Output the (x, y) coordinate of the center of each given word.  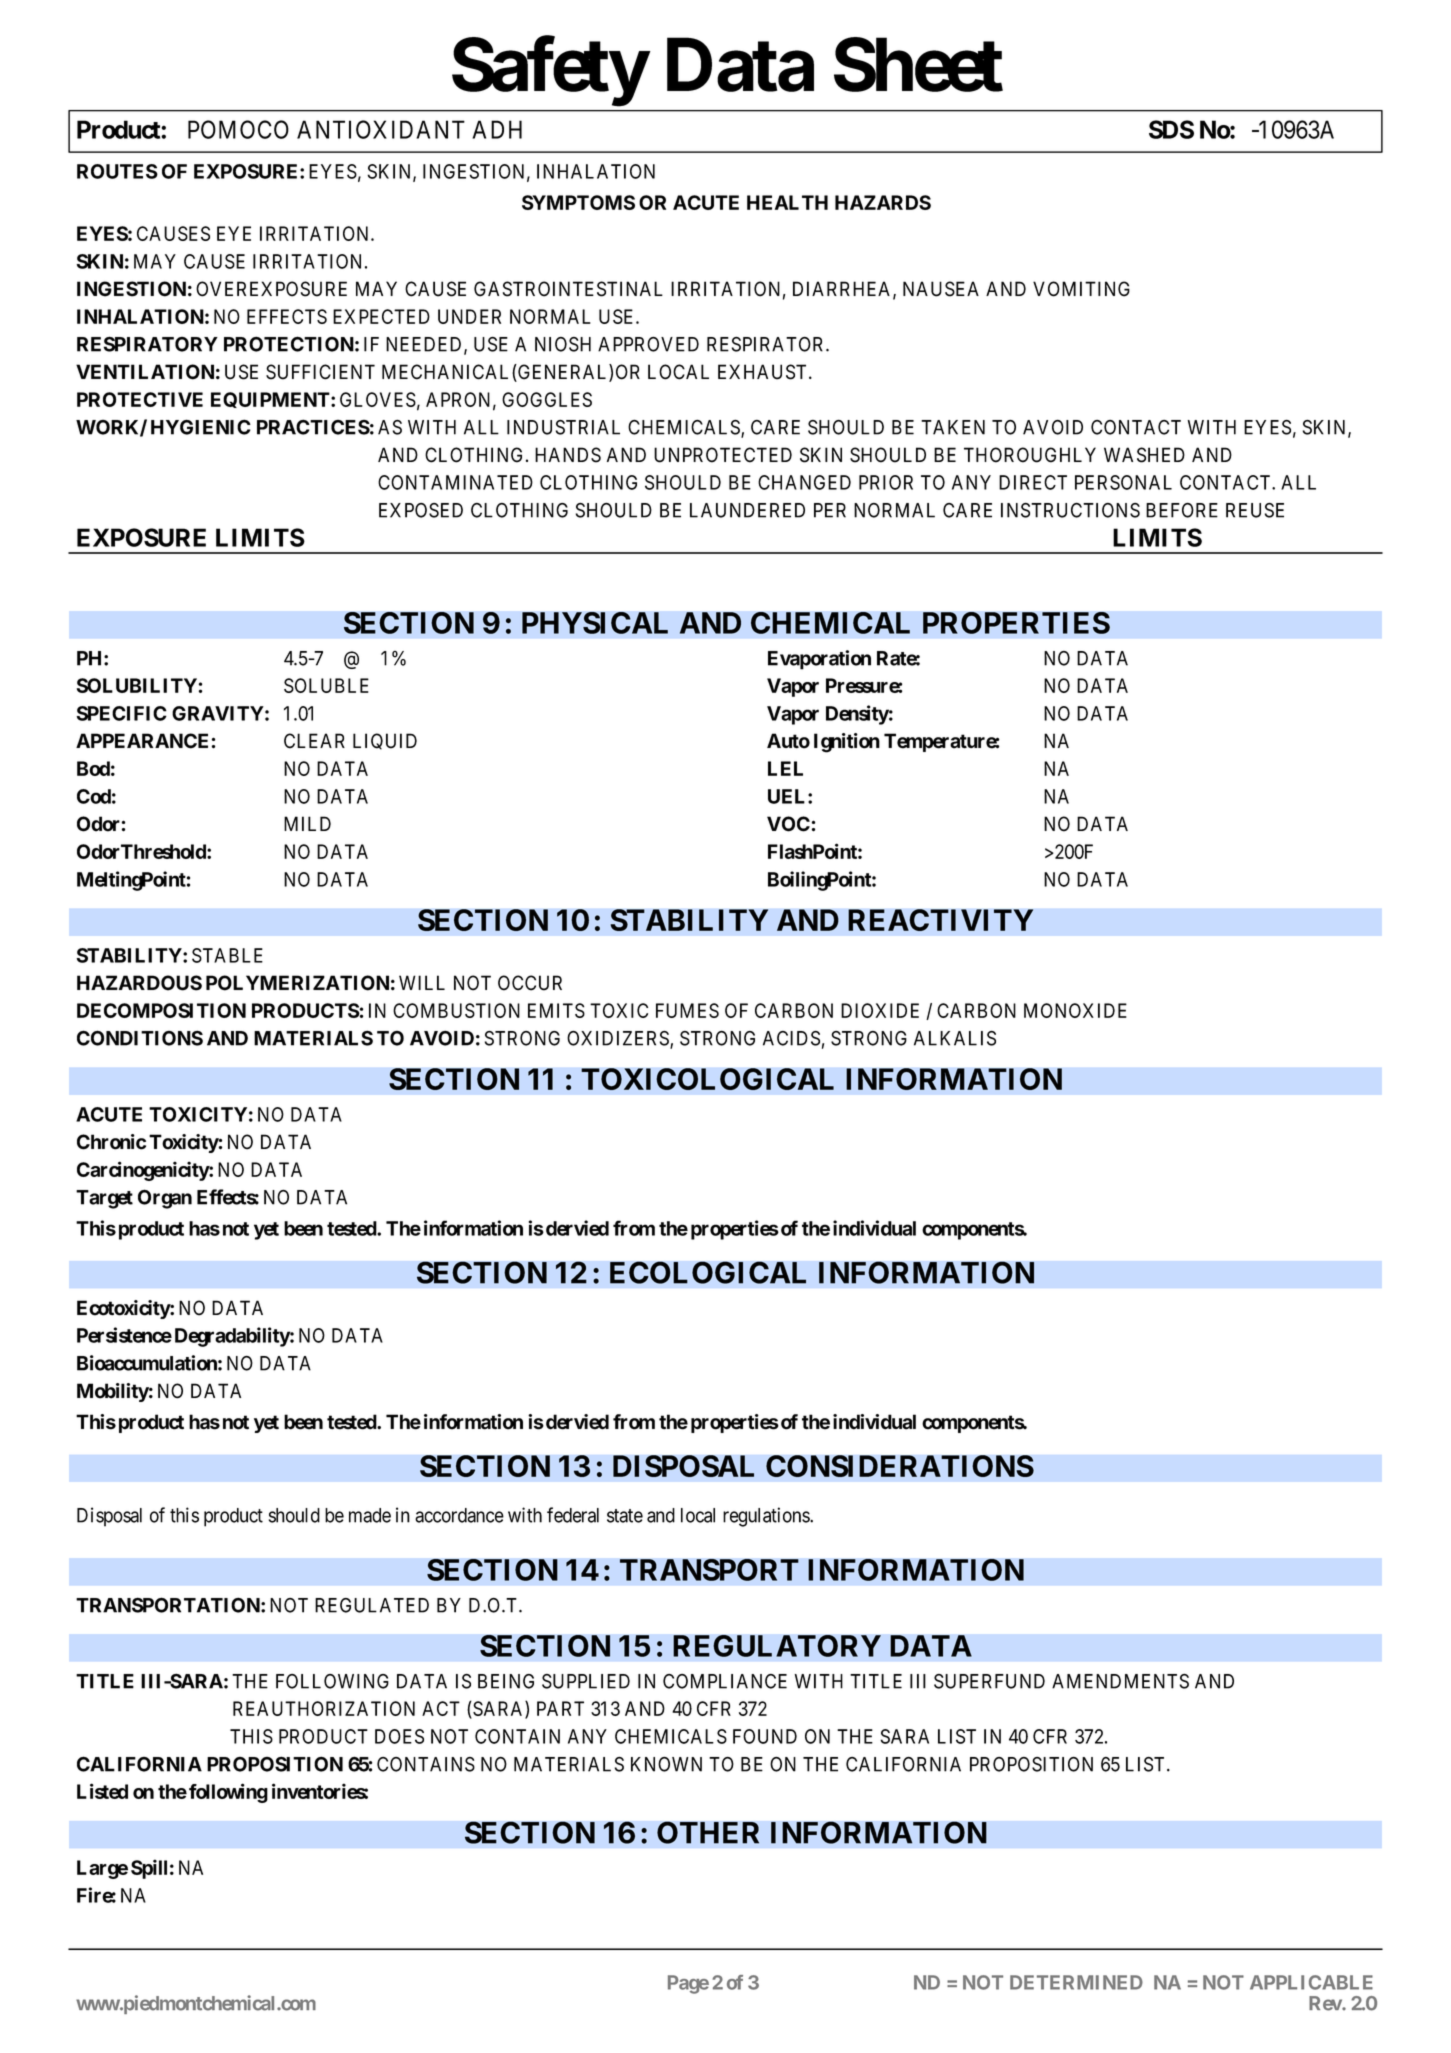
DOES (399, 1736)
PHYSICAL (595, 623)
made (370, 1515)
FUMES (687, 1010)
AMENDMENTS (1120, 1681)
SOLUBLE (326, 685)
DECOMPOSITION (161, 1010)
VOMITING (1081, 289)
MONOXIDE (1075, 1010)
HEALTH (787, 202)
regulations (767, 1517)
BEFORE (1182, 510)
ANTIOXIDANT (381, 129)
